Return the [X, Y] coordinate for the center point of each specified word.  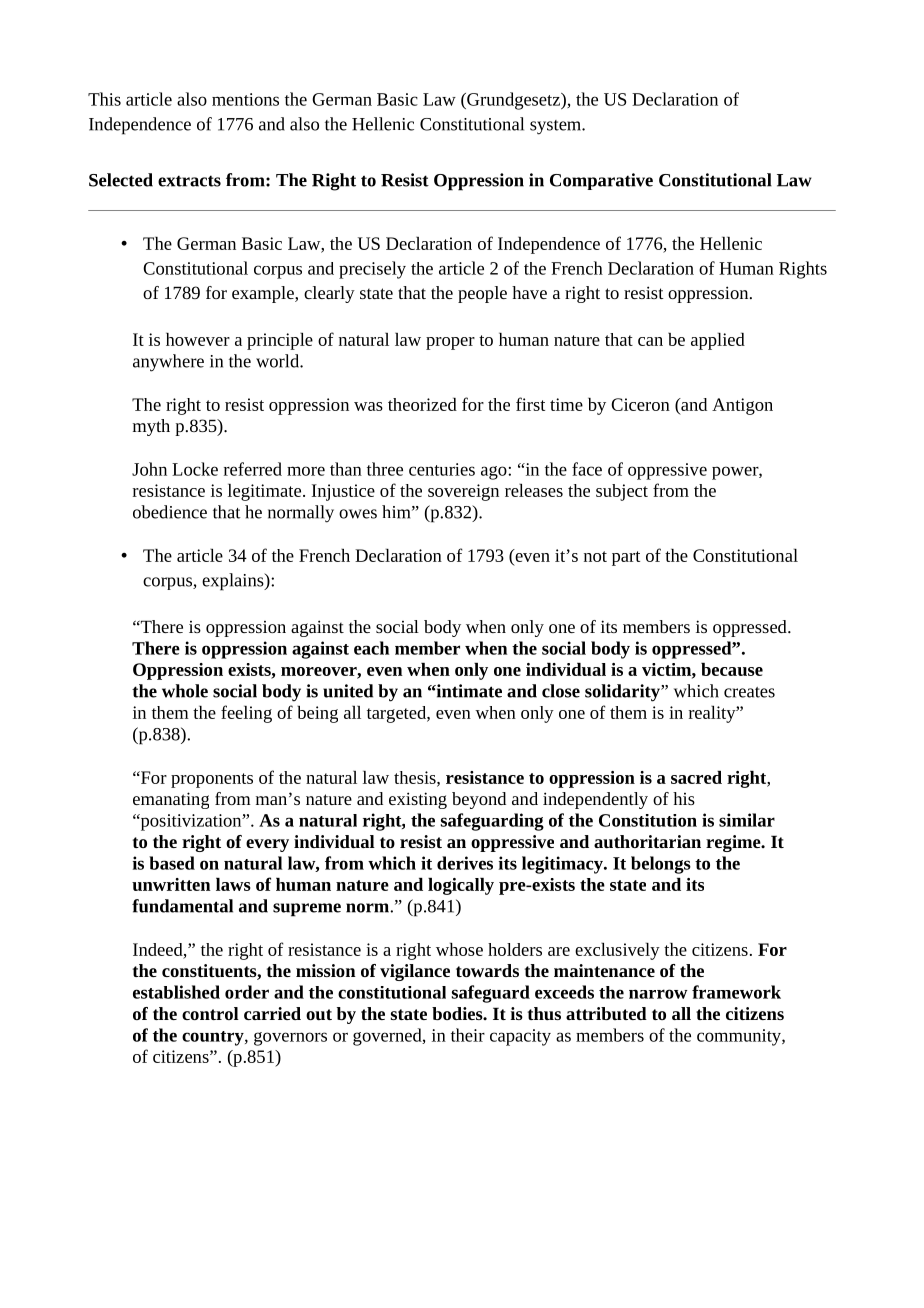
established [176, 992]
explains [234, 582]
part [626, 558]
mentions [245, 99]
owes [358, 514]
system [557, 127]
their [468, 1035]
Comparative [601, 181]
